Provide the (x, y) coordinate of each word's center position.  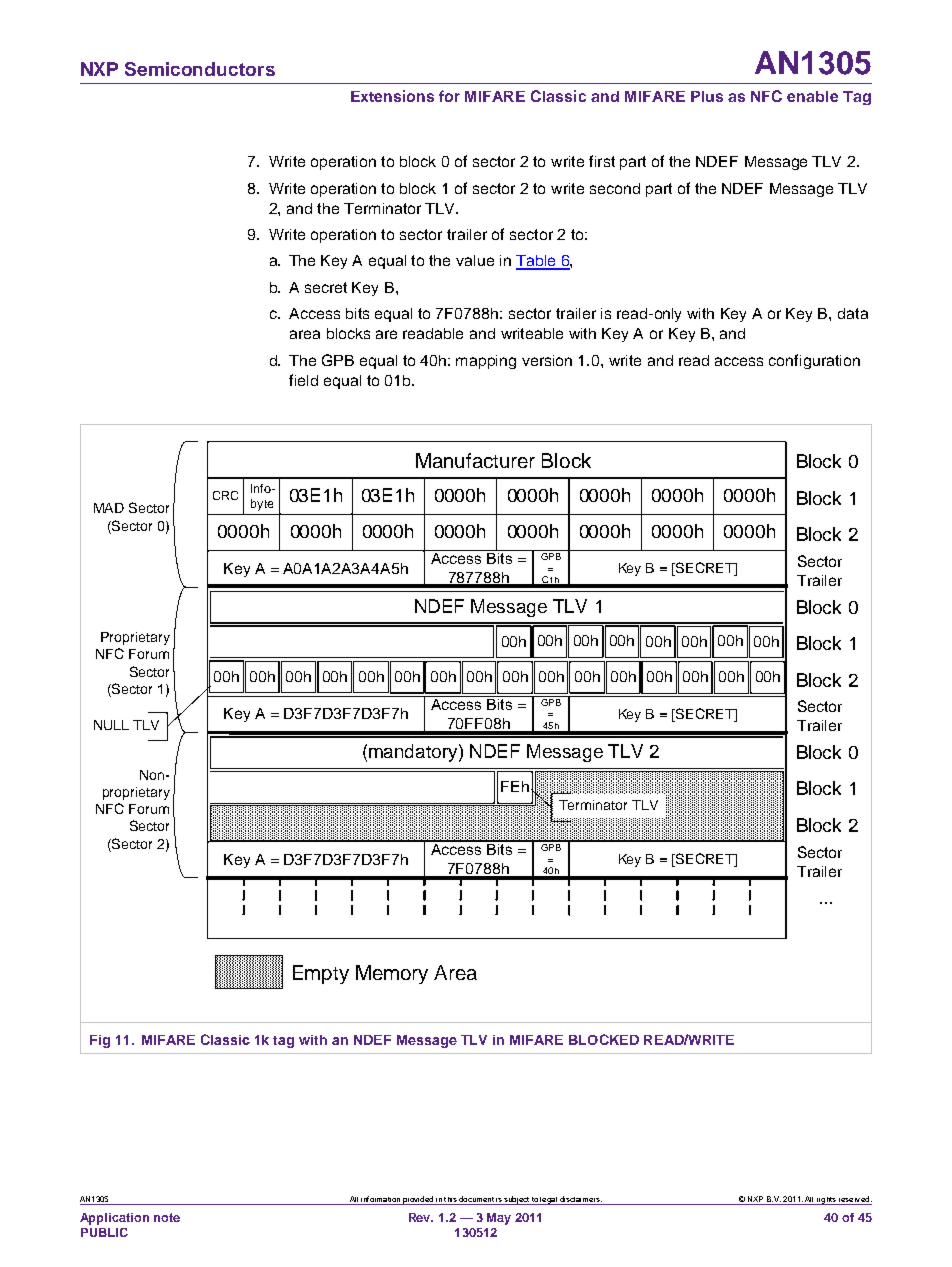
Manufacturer (475, 460)
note (167, 1217)
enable (812, 96)
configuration (814, 361)
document (476, 1200)
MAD (109, 508)
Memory (392, 974)
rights (826, 1201)
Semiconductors (200, 69)
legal (549, 1201)
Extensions (392, 96)
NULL (111, 725)
